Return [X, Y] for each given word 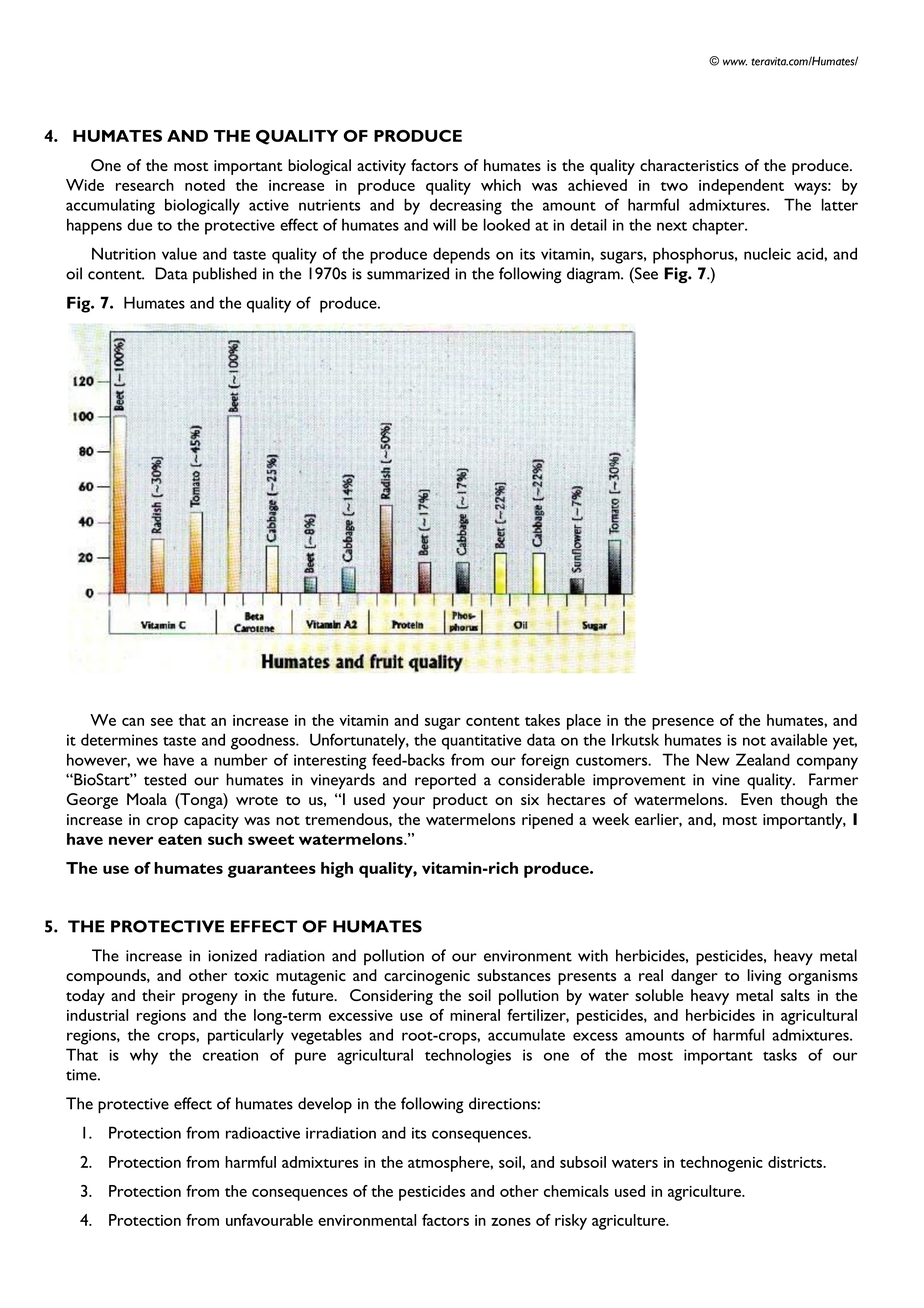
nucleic [767, 253]
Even [756, 799]
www [735, 62]
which [501, 185]
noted [205, 185]
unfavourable [269, 1220]
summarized [408, 273]
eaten [180, 839]
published [225, 275]
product [460, 801]
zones [511, 1222]
